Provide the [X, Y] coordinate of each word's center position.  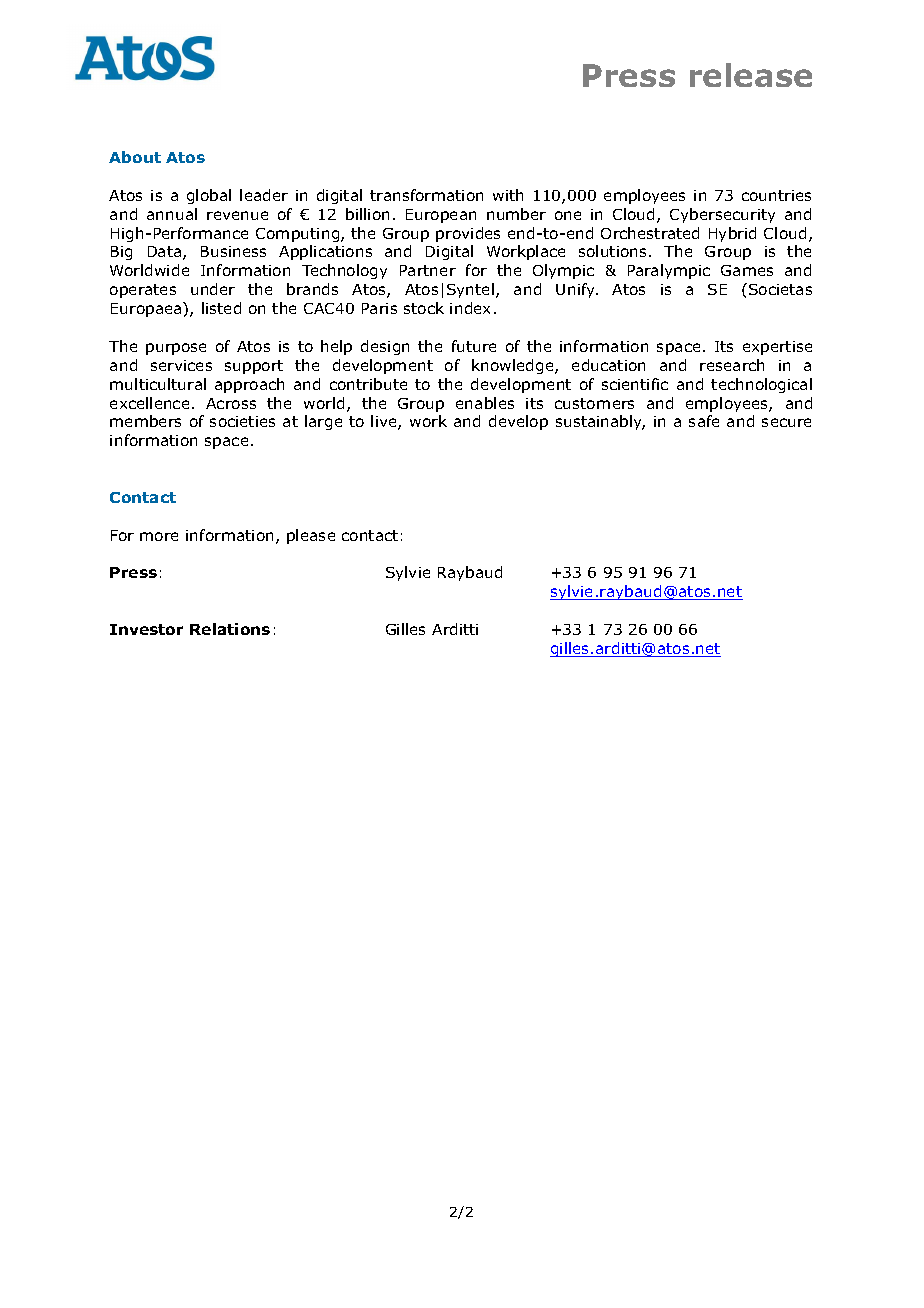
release [751, 75]
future [474, 346]
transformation [426, 195]
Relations [230, 629]
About [135, 157]
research [732, 365]
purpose [176, 349]
